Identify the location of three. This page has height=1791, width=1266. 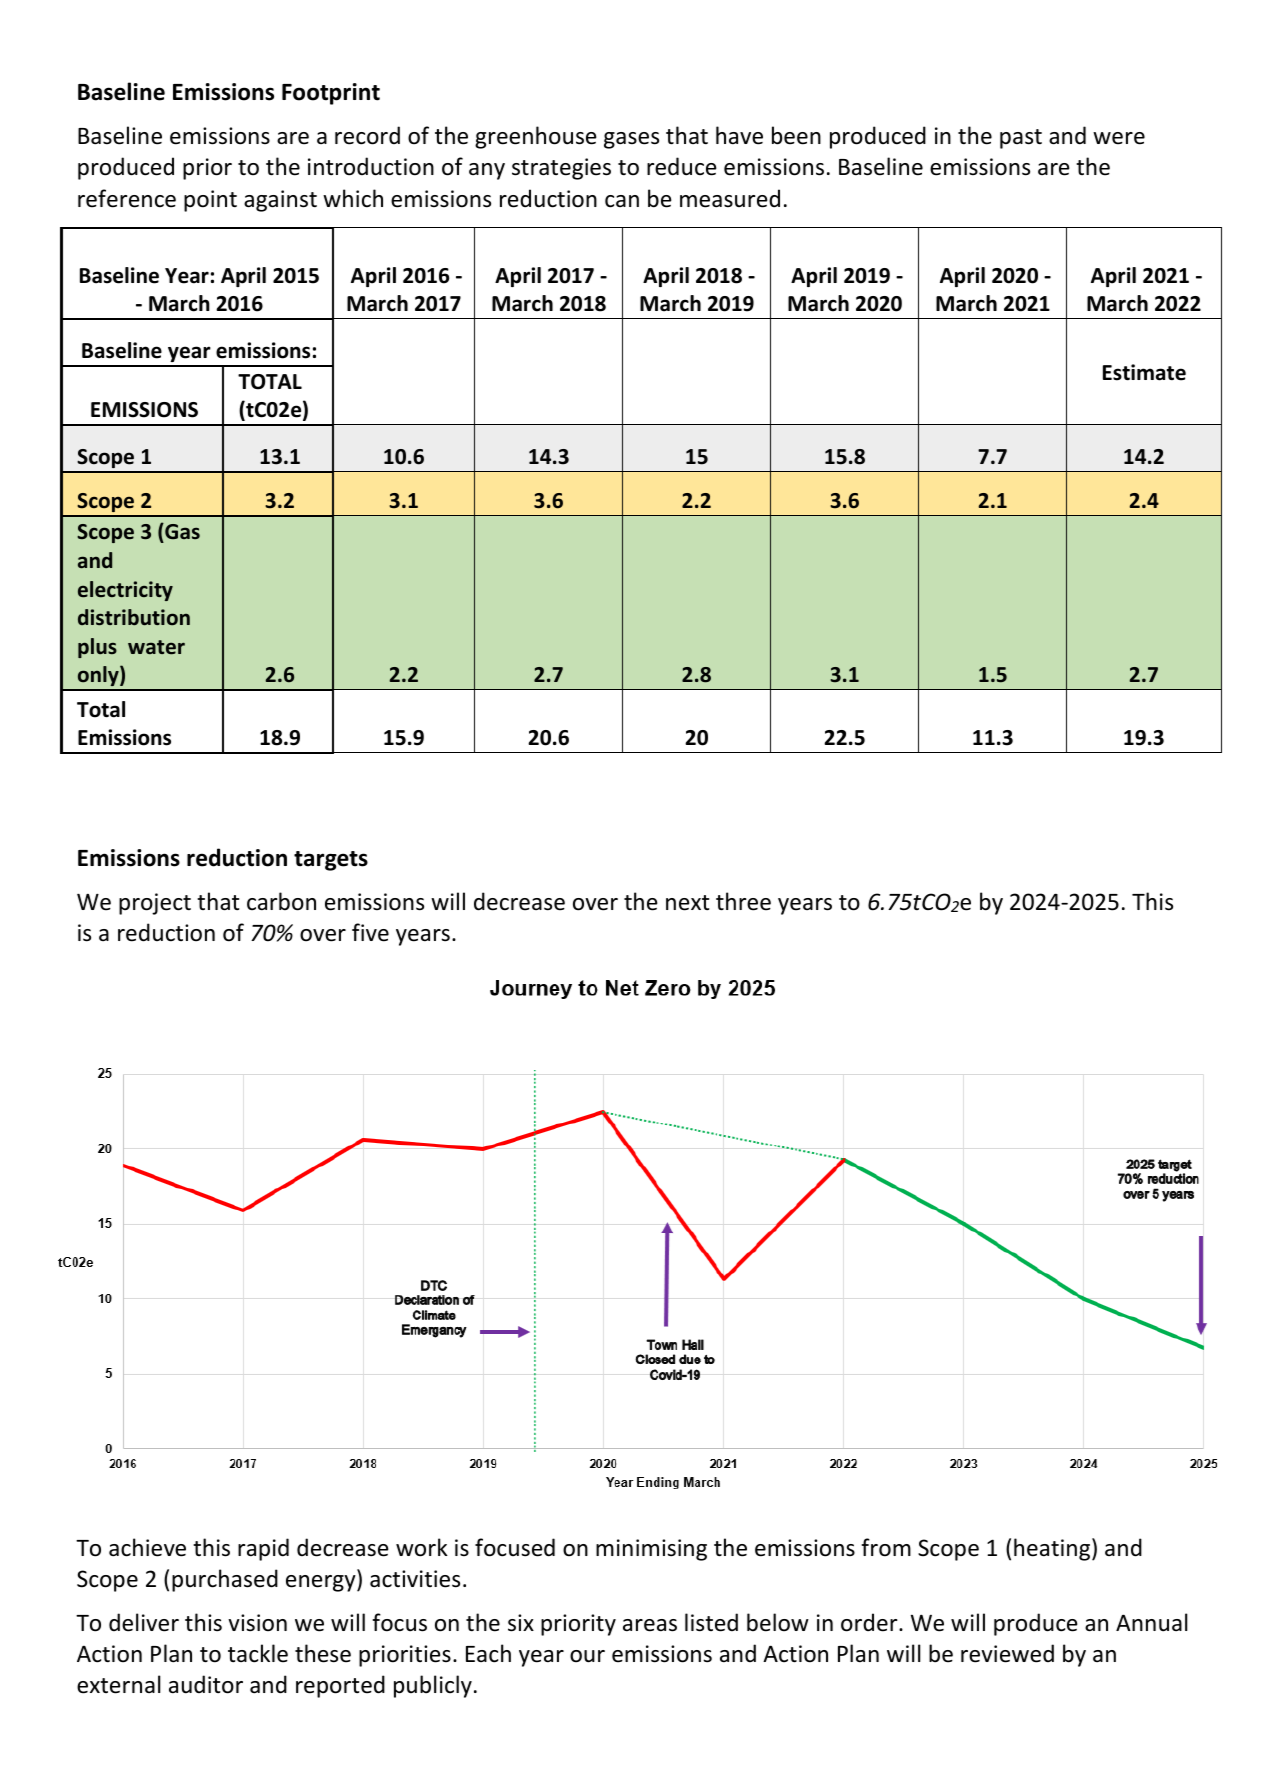
(743, 901).
